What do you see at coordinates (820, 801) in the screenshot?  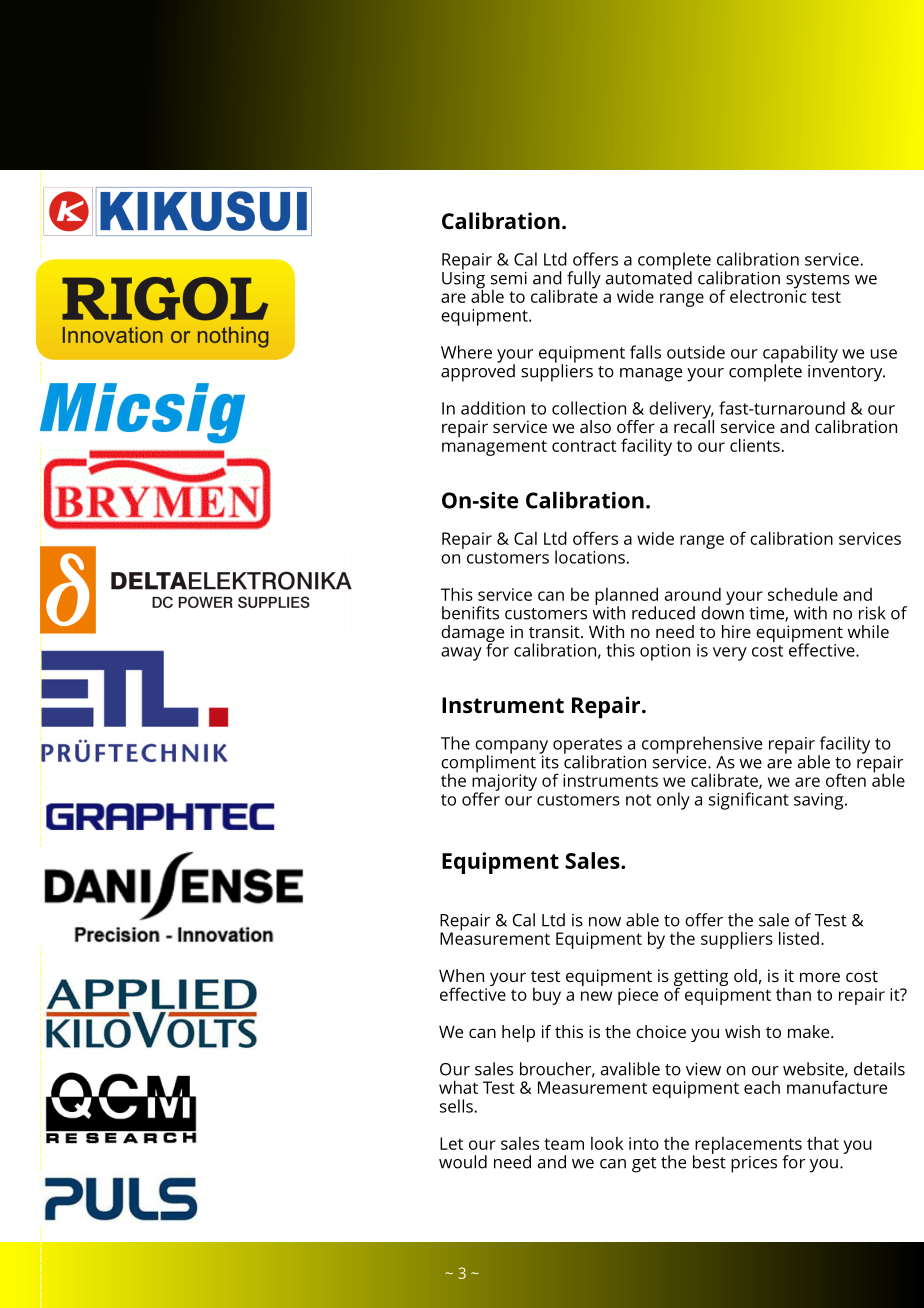 I see `saving` at bounding box center [820, 801].
